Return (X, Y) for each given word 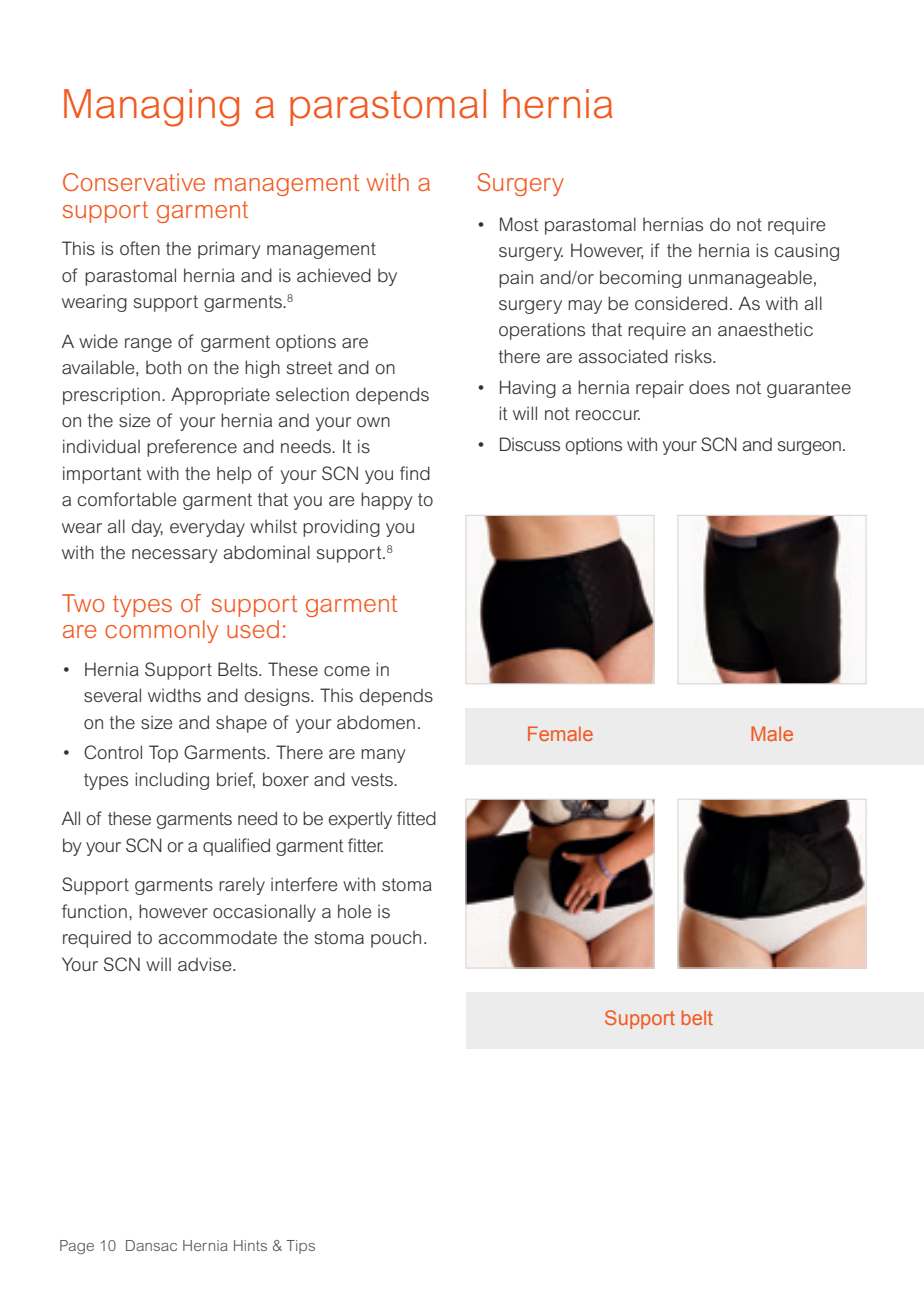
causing (807, 252)
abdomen (376, 722)
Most (519, 224)
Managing (151, 108)
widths (174, 695)
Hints (250, 1245)
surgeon (809, 448)
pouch (396, 939)
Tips (300, 1247)
